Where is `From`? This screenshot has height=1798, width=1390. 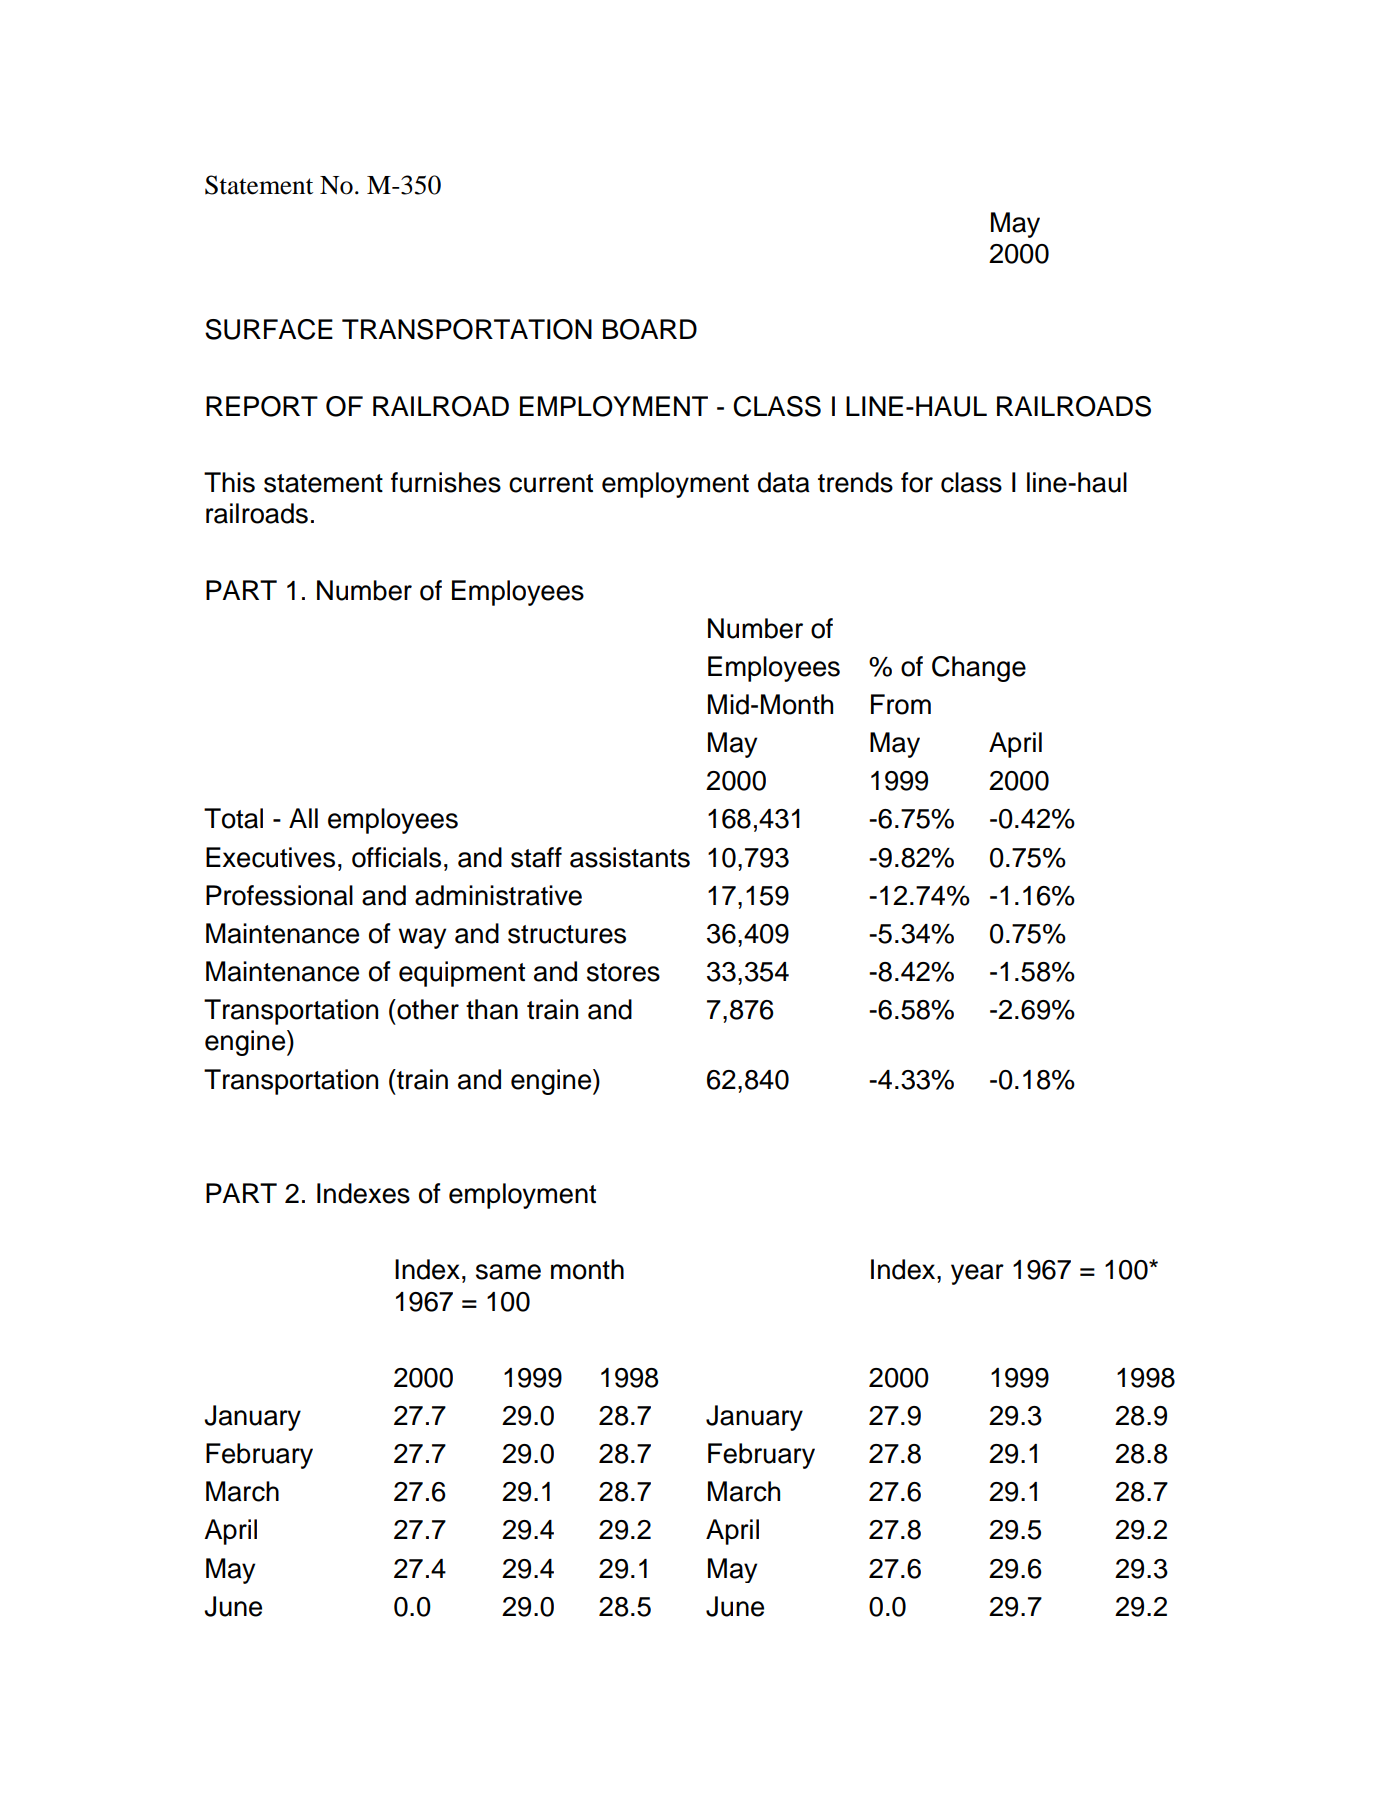 From is located at coordinates (901, 704).
